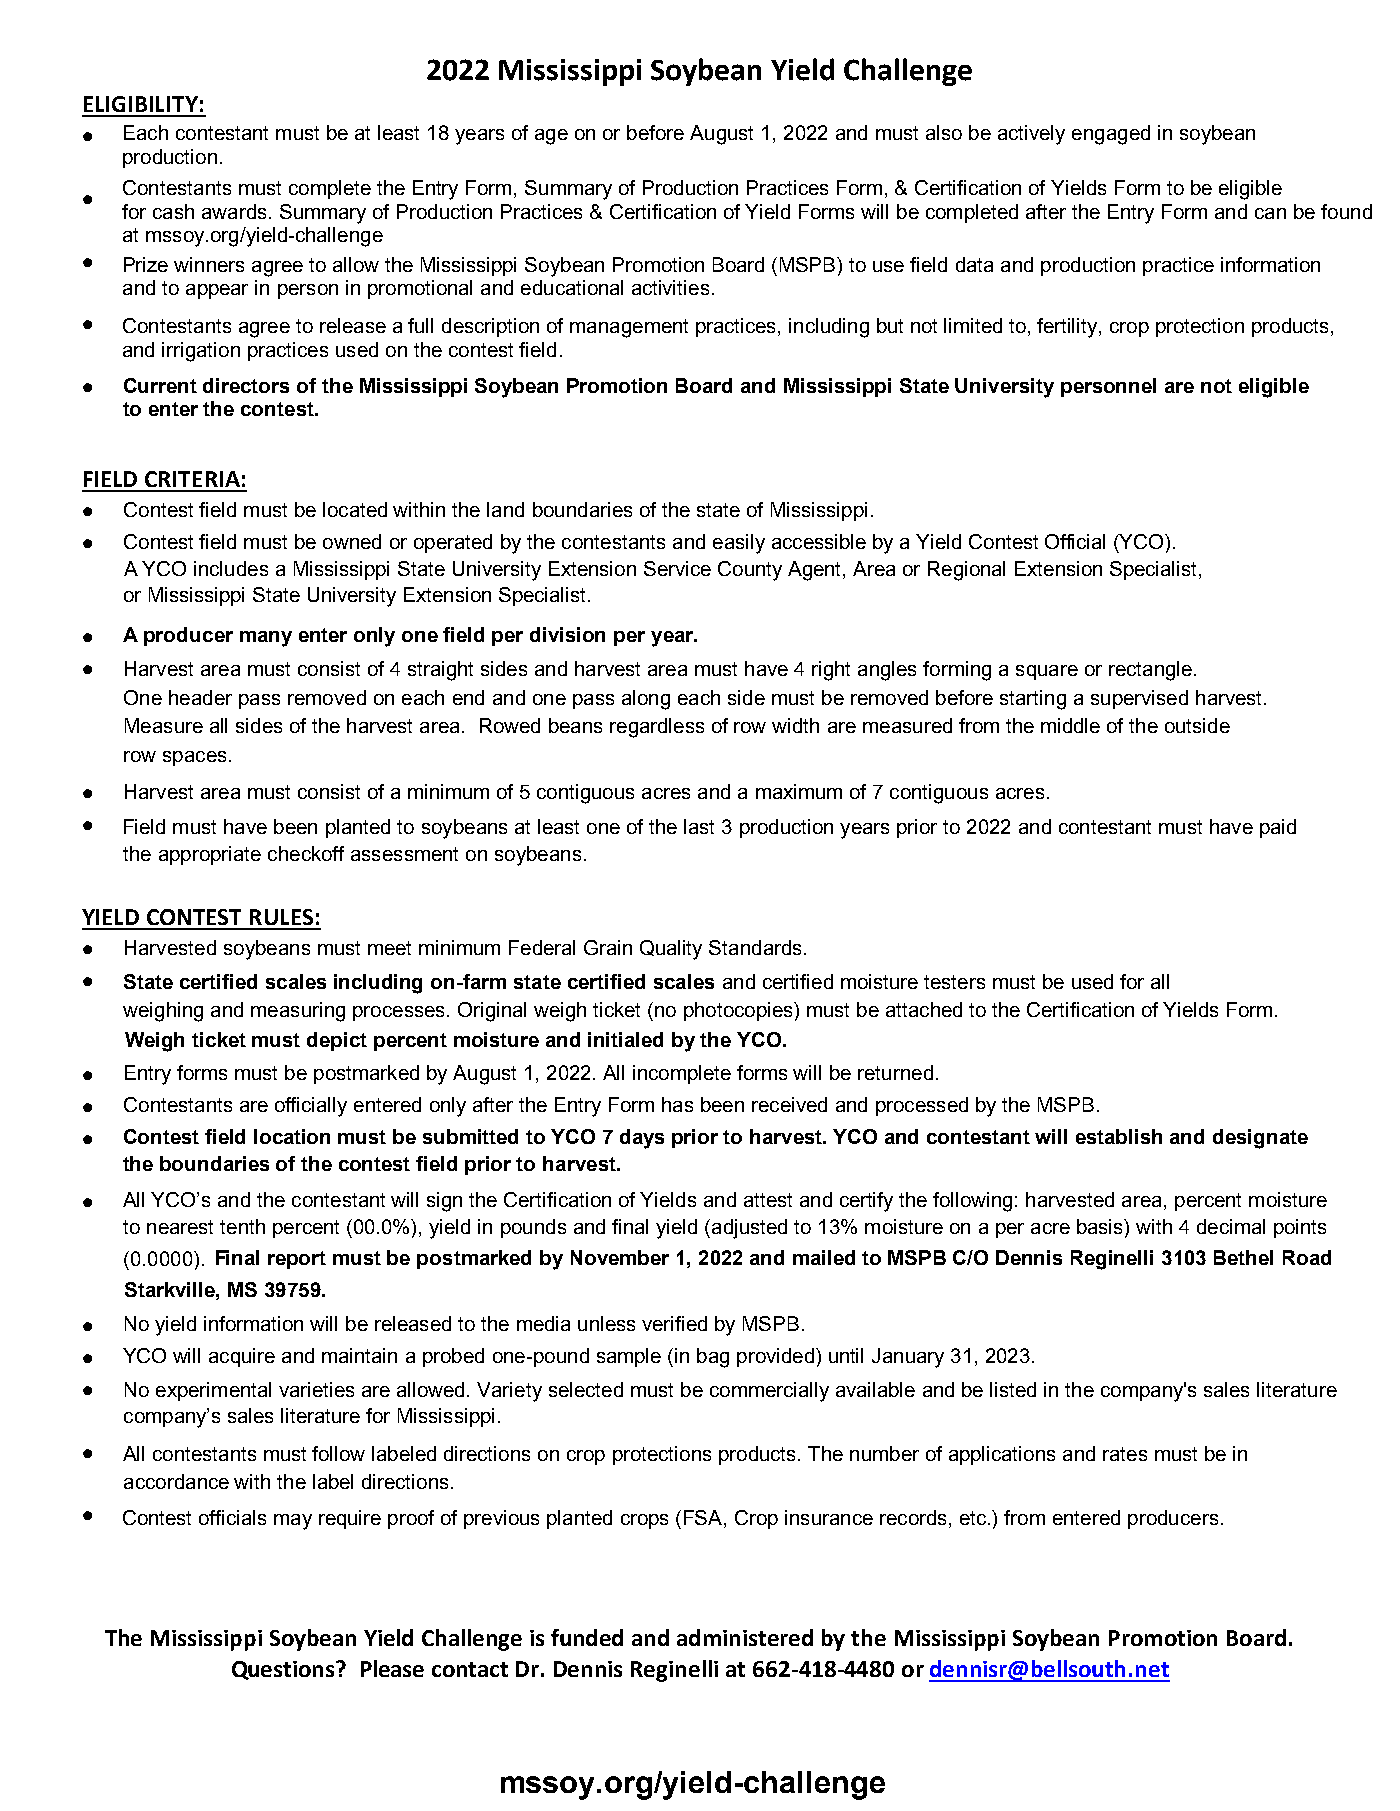  I want to click on funded, so click(587, 1637).
